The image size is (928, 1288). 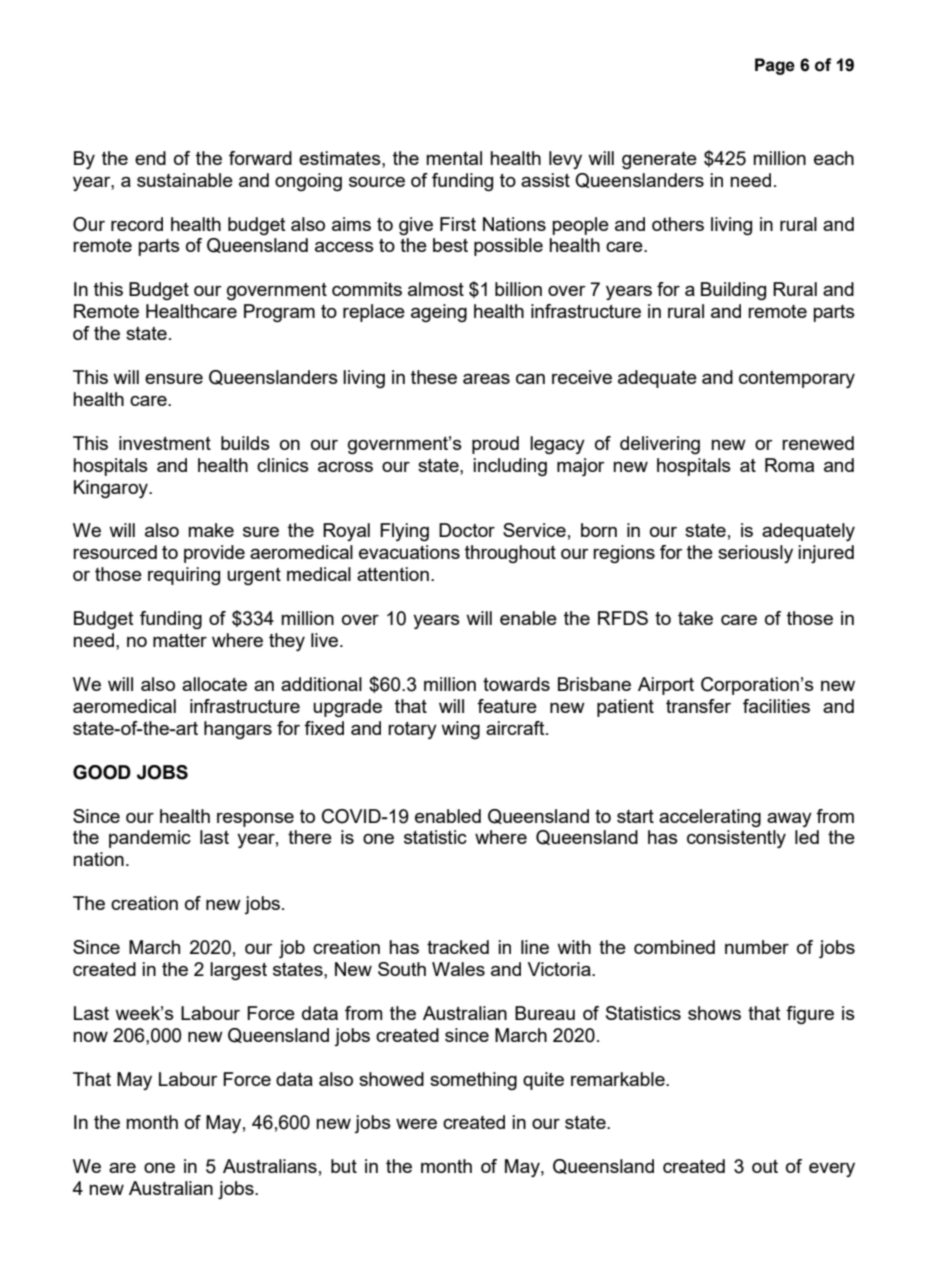 What do you see at coordinates (458, 947) in the screenshot?
I see `tracked` at bounding box center [458, 947].
